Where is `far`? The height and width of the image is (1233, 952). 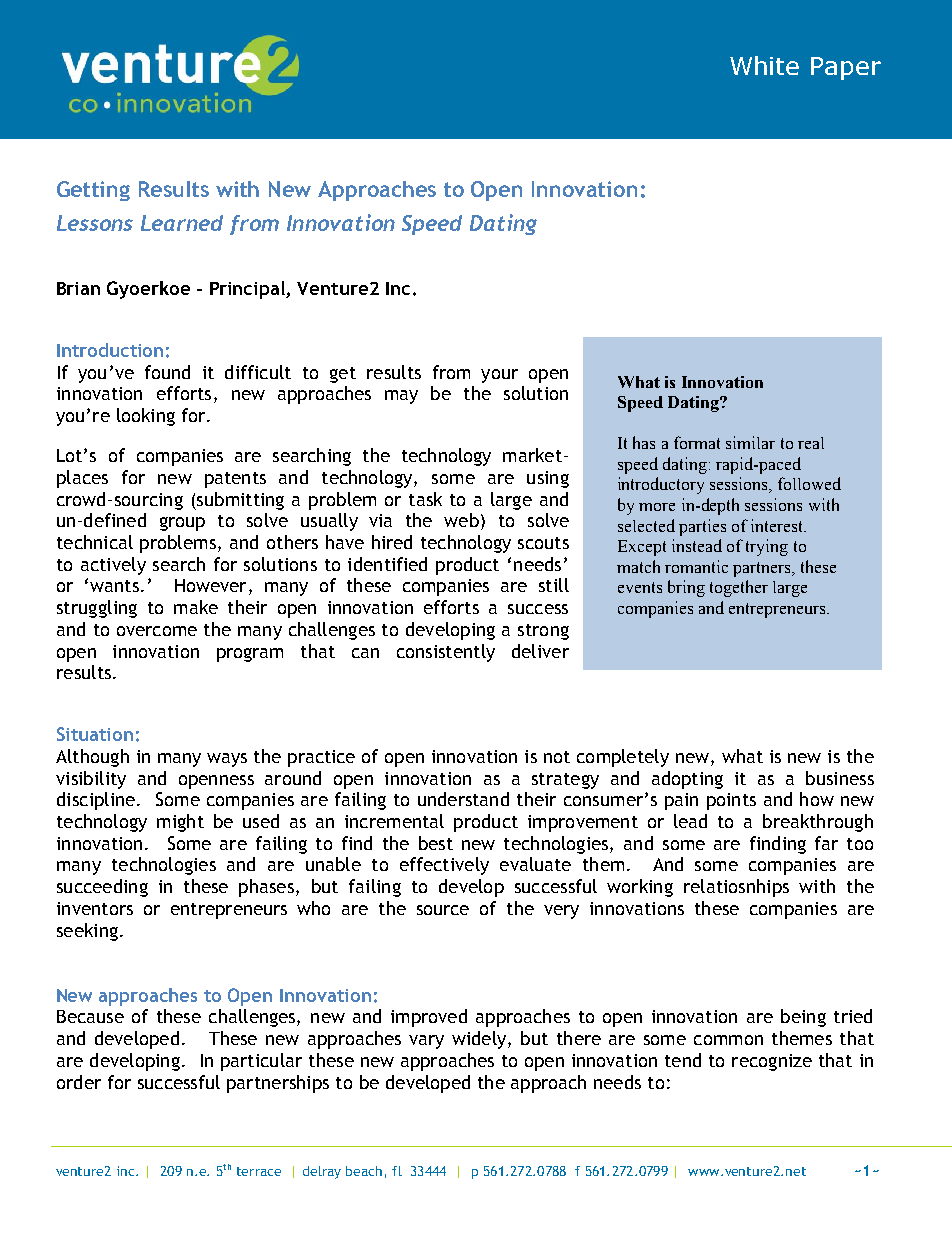 far is located at coordinates (826, 843).
